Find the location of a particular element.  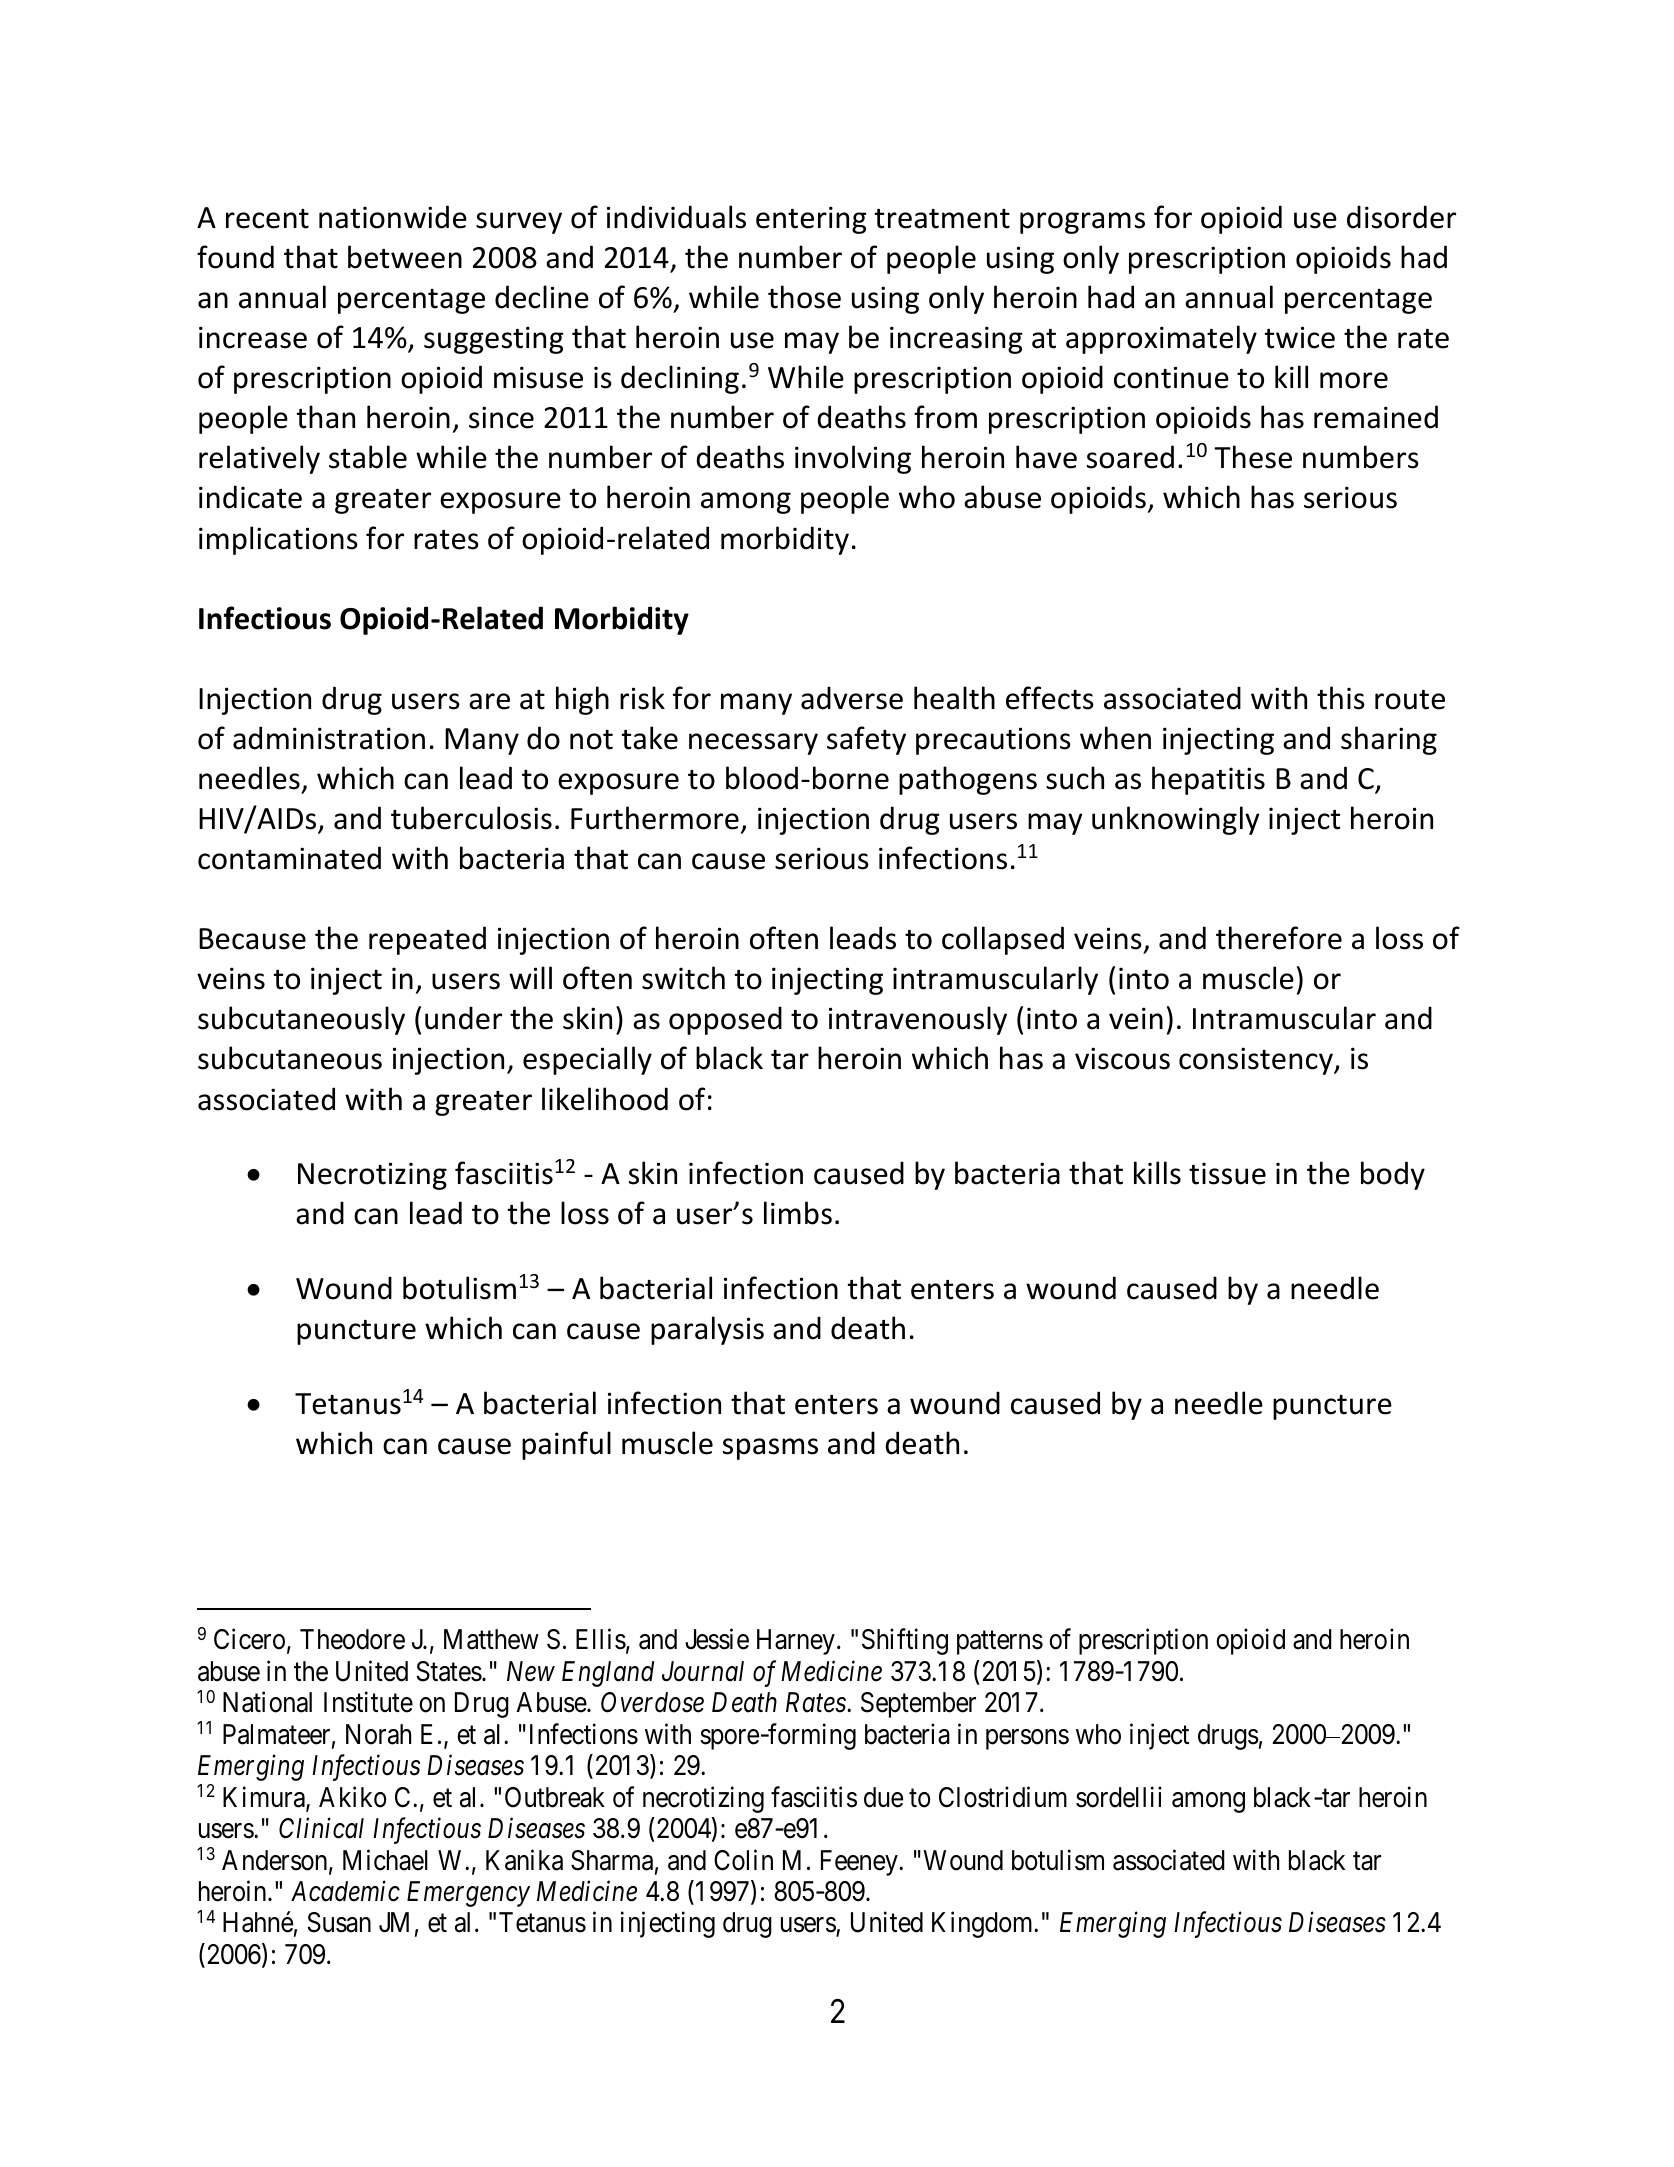

hepatitis is located at coordinates (1208, 780).
